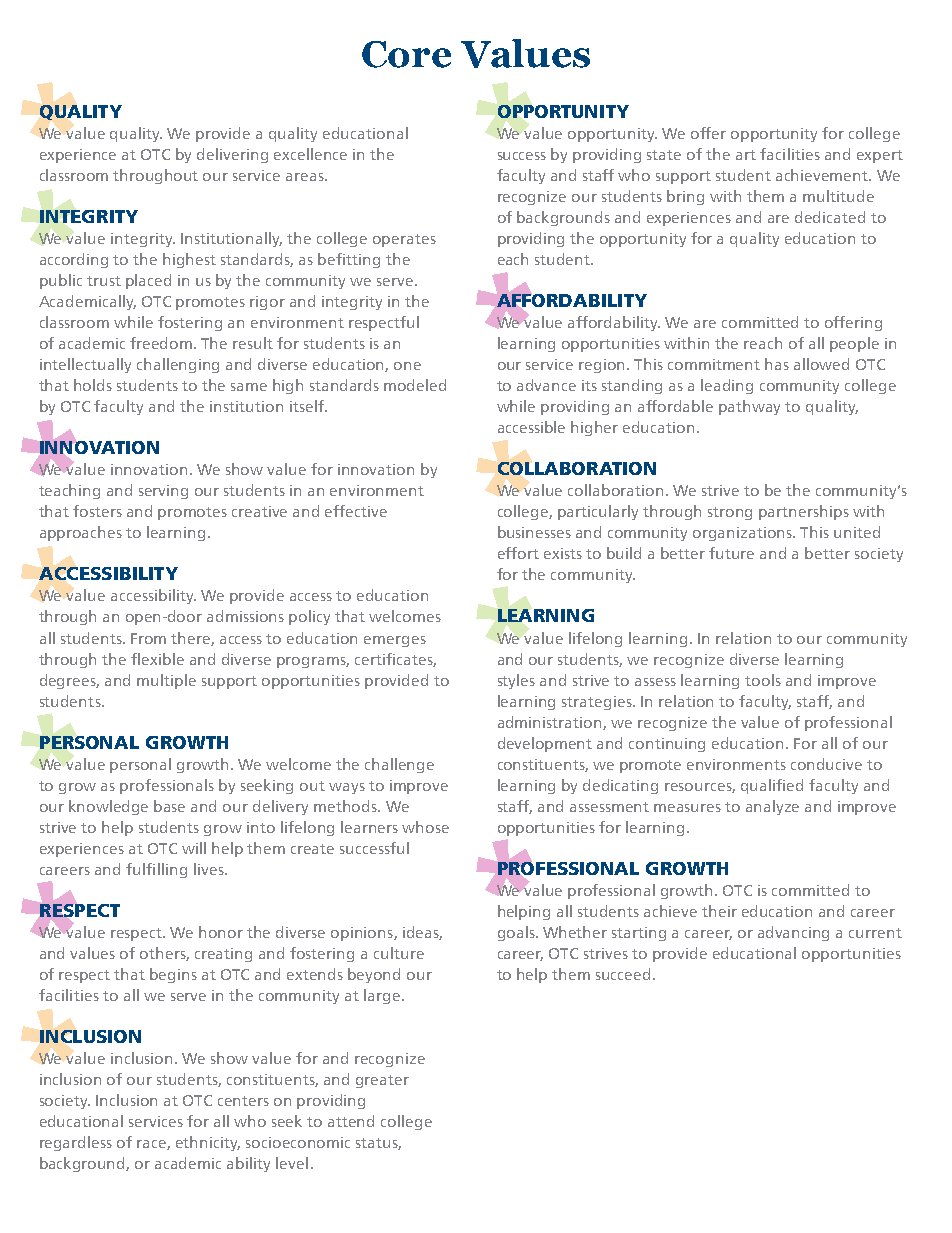 The image size is (952, 1233). I want to click on challenge, so click(399, 765).
